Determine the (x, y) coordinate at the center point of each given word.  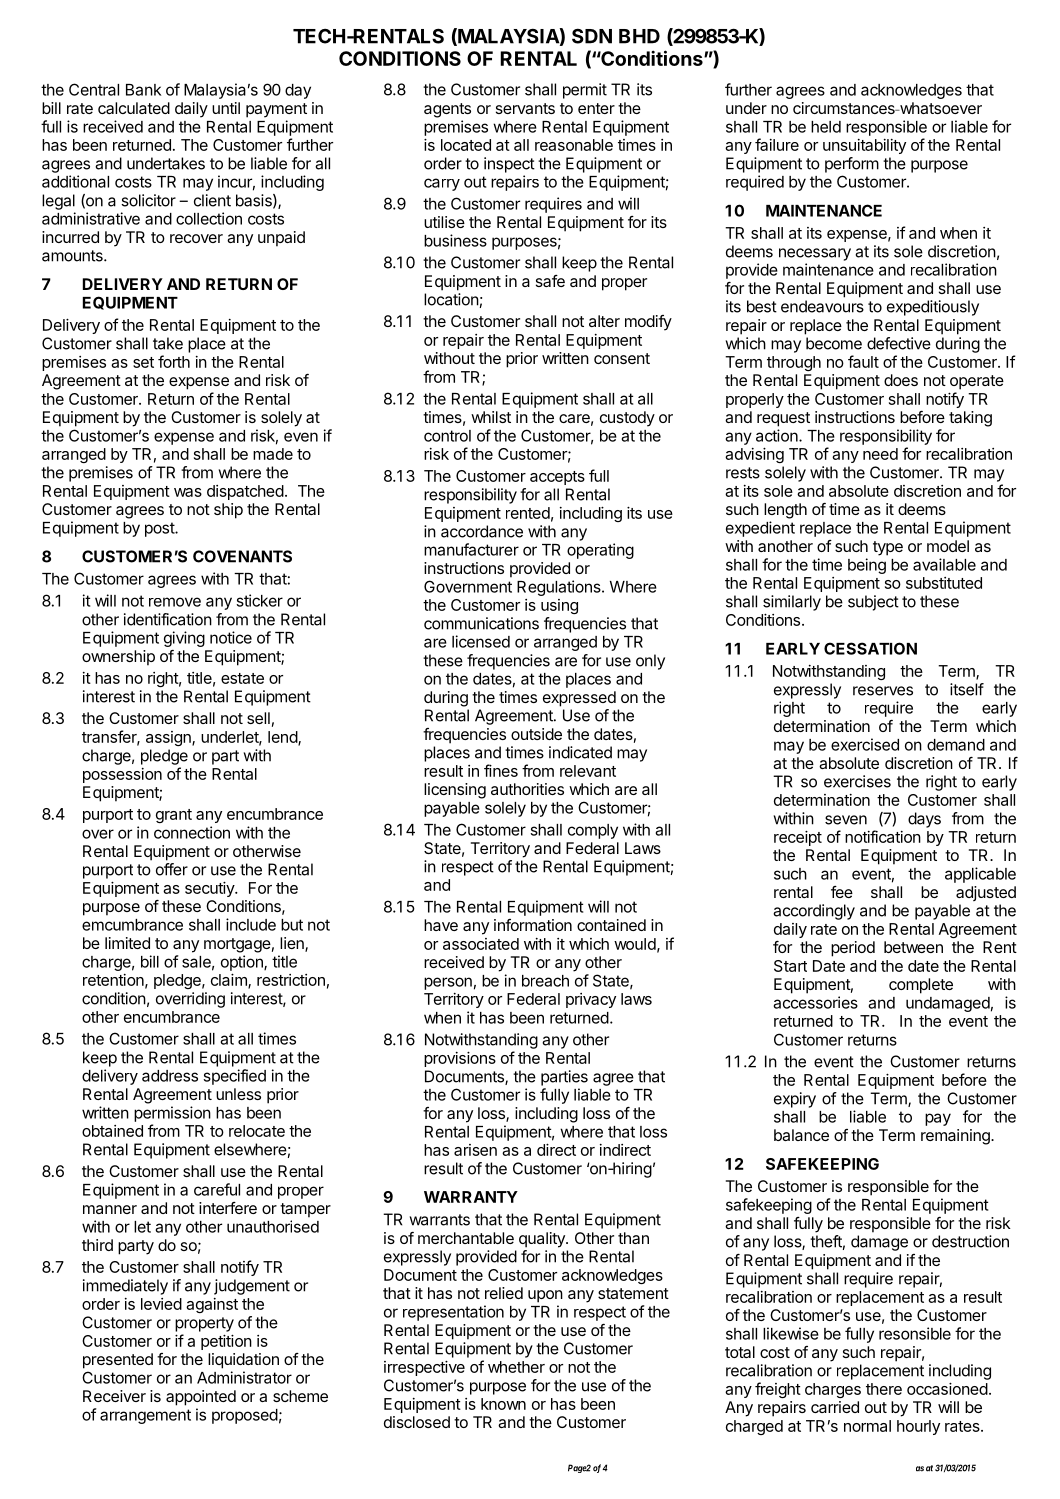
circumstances (845, 108)
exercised (865, 744)
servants (525, 108)
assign (169, 738)
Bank (143, 90)
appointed (201, 1398)
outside (536, 734)
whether (516, 1367)
